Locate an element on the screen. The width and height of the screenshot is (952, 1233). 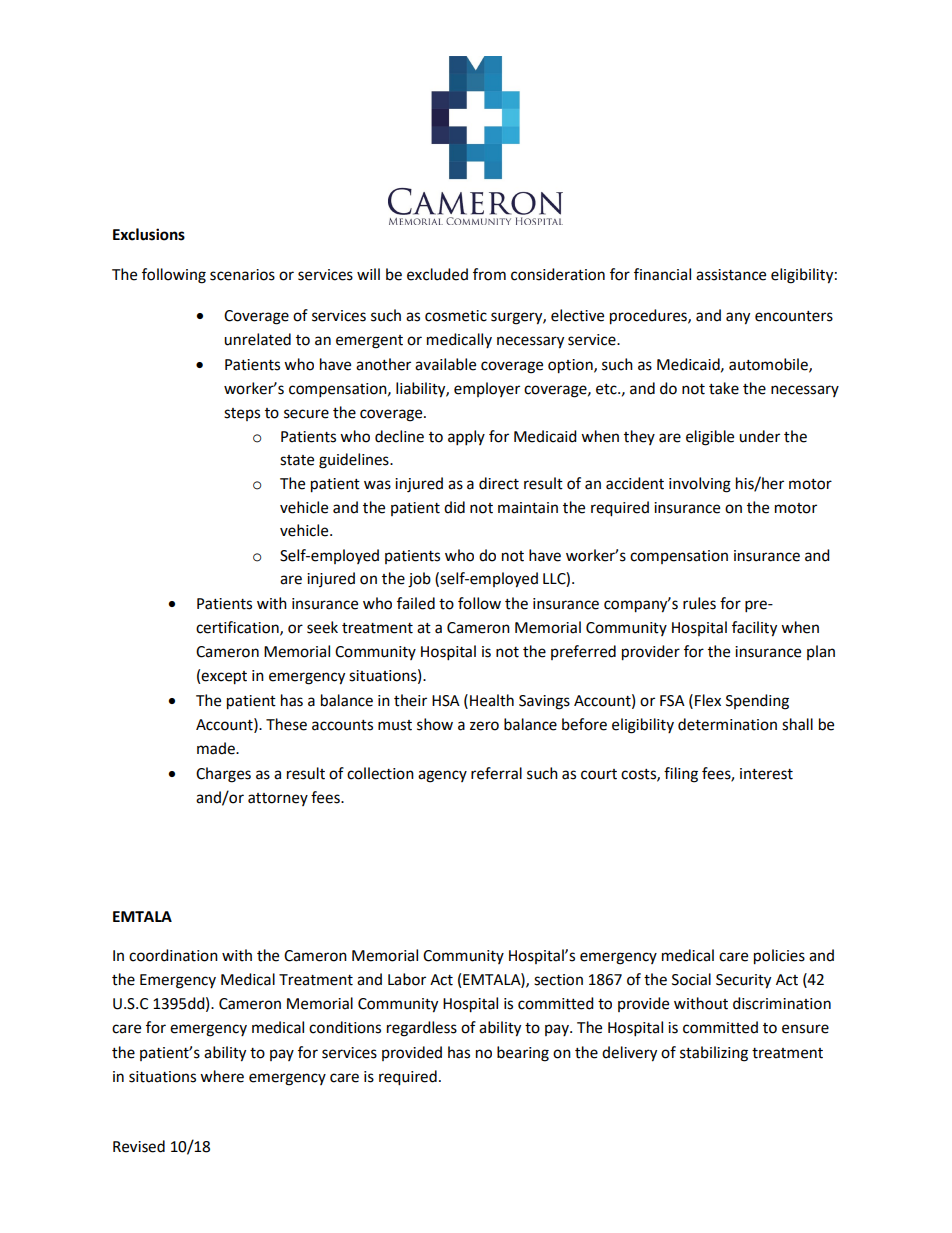
failed is located at coordinates (416, 603).
